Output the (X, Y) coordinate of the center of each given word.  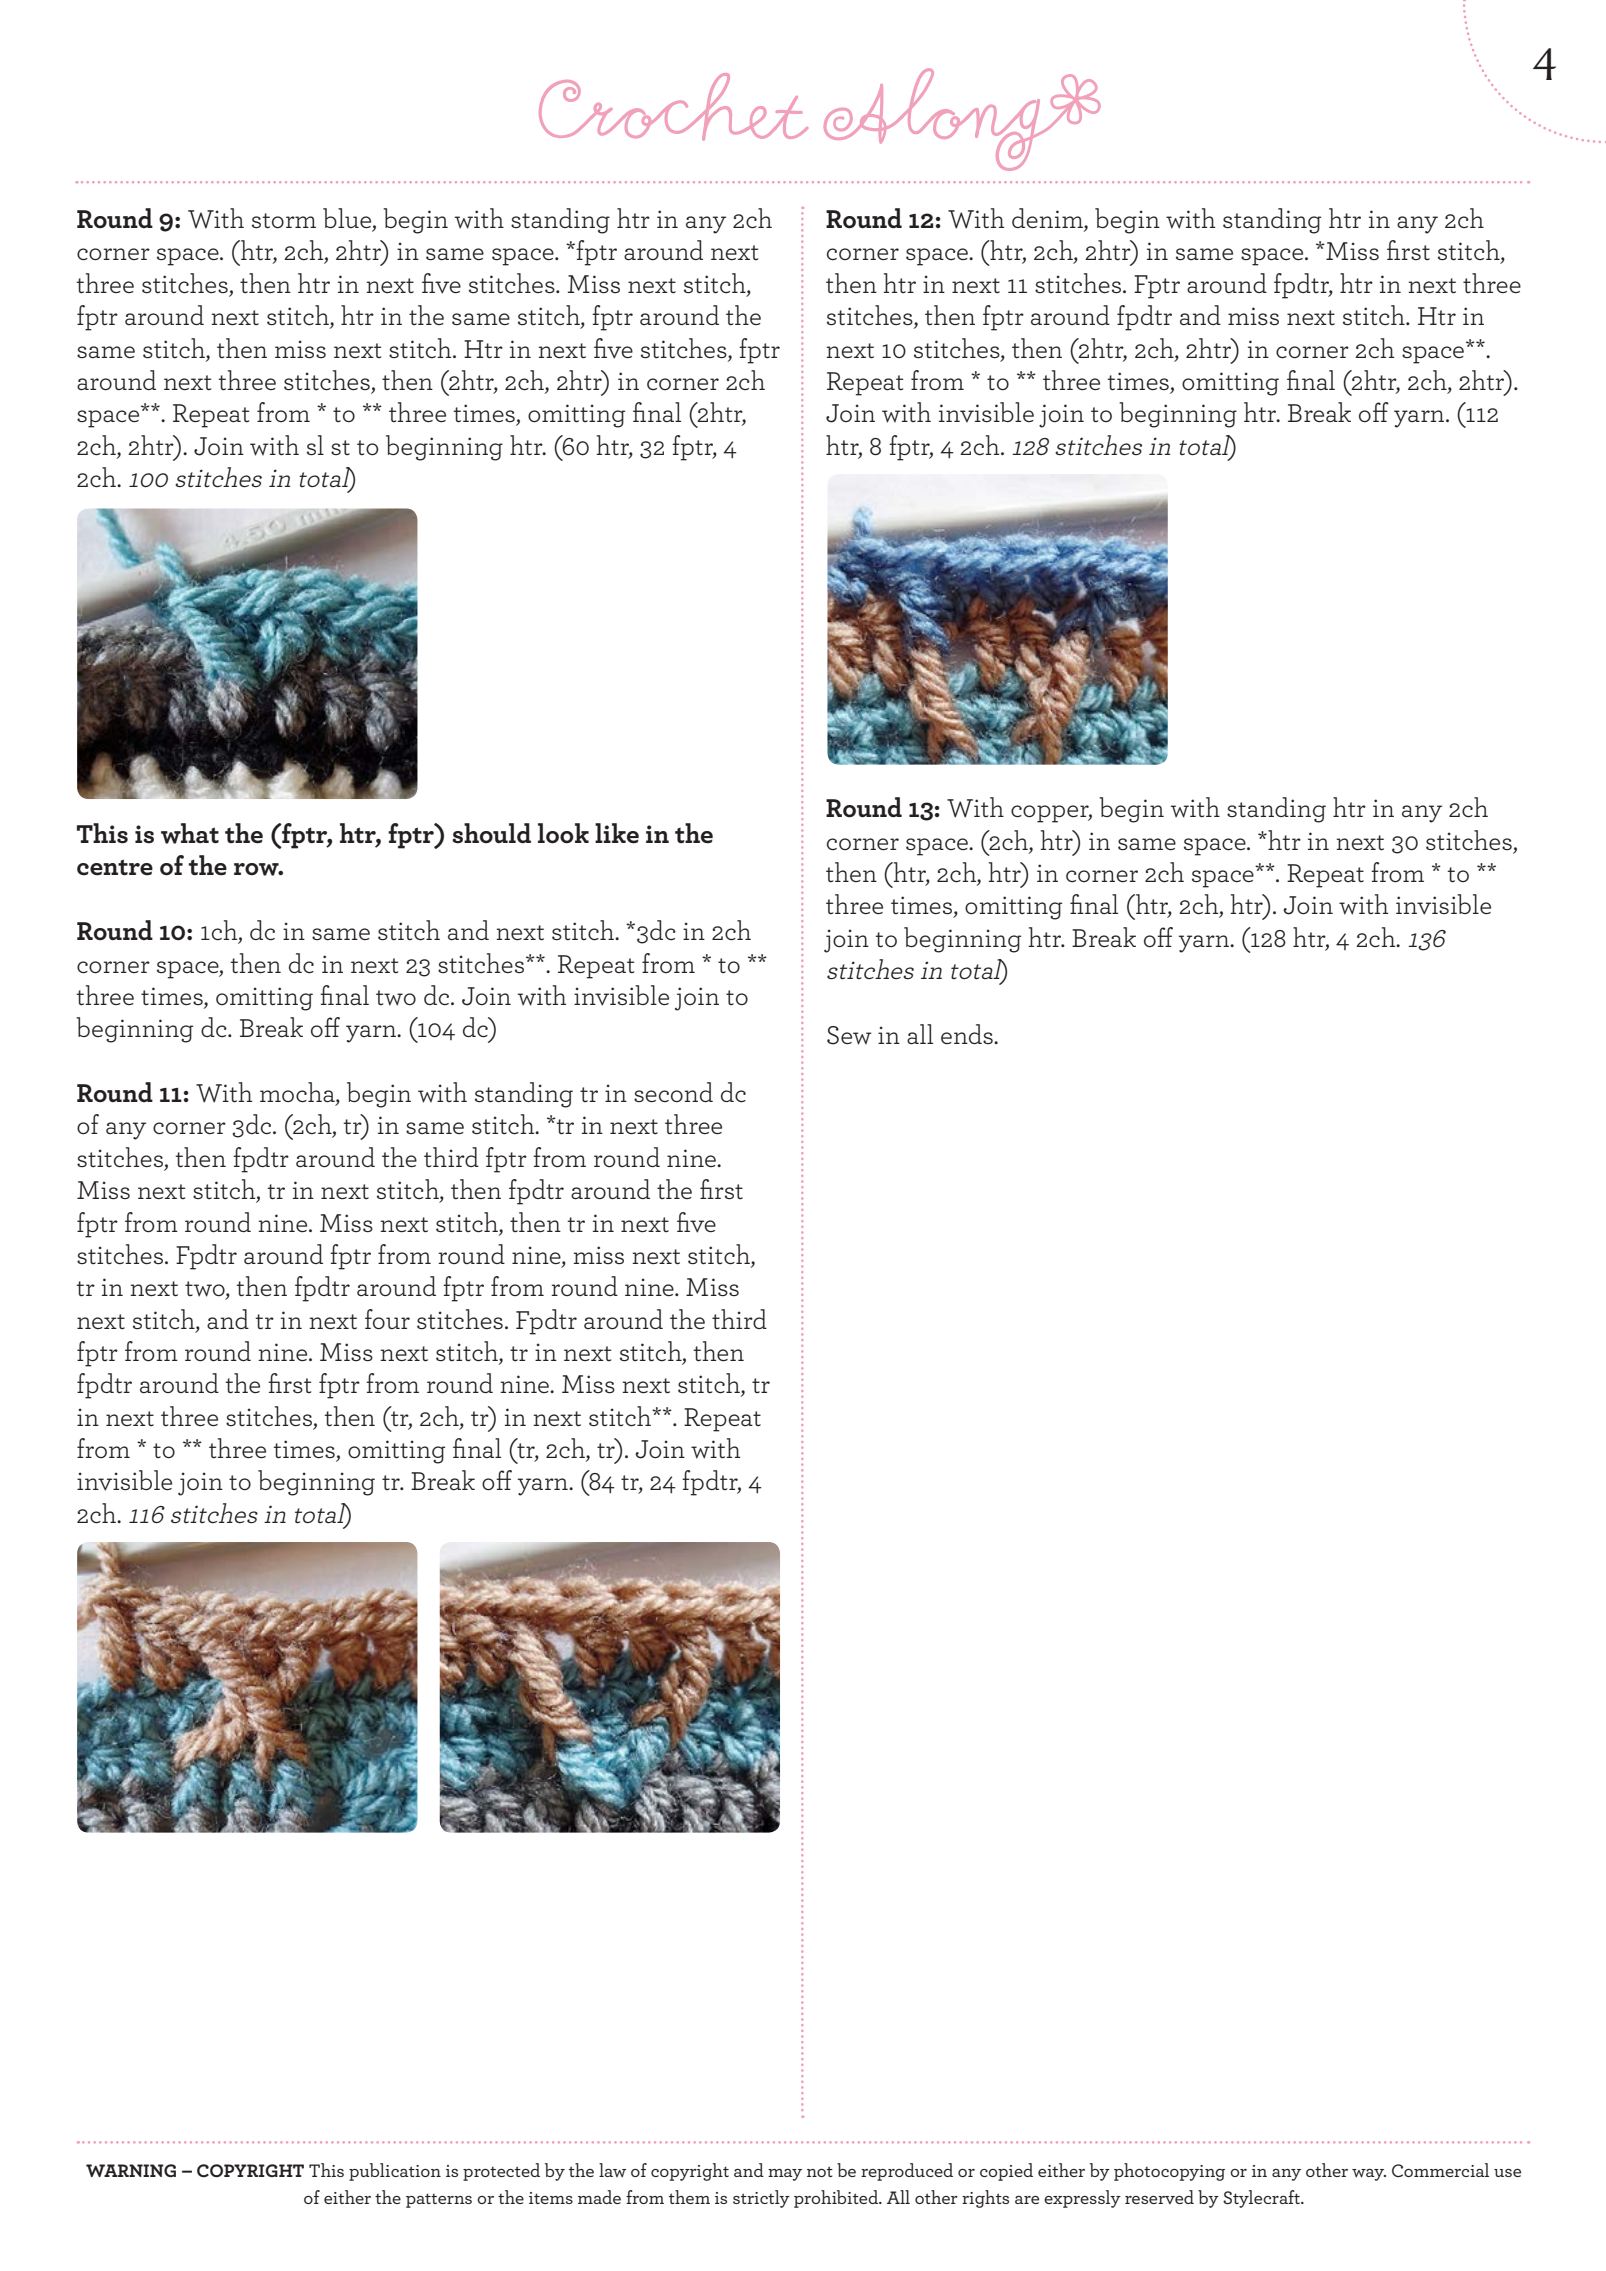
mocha (298, 1093)
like (617, 833)
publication (395, 2172)
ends (968, 1034)
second (673, 1092)
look (563, 833)
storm (284, 221)
